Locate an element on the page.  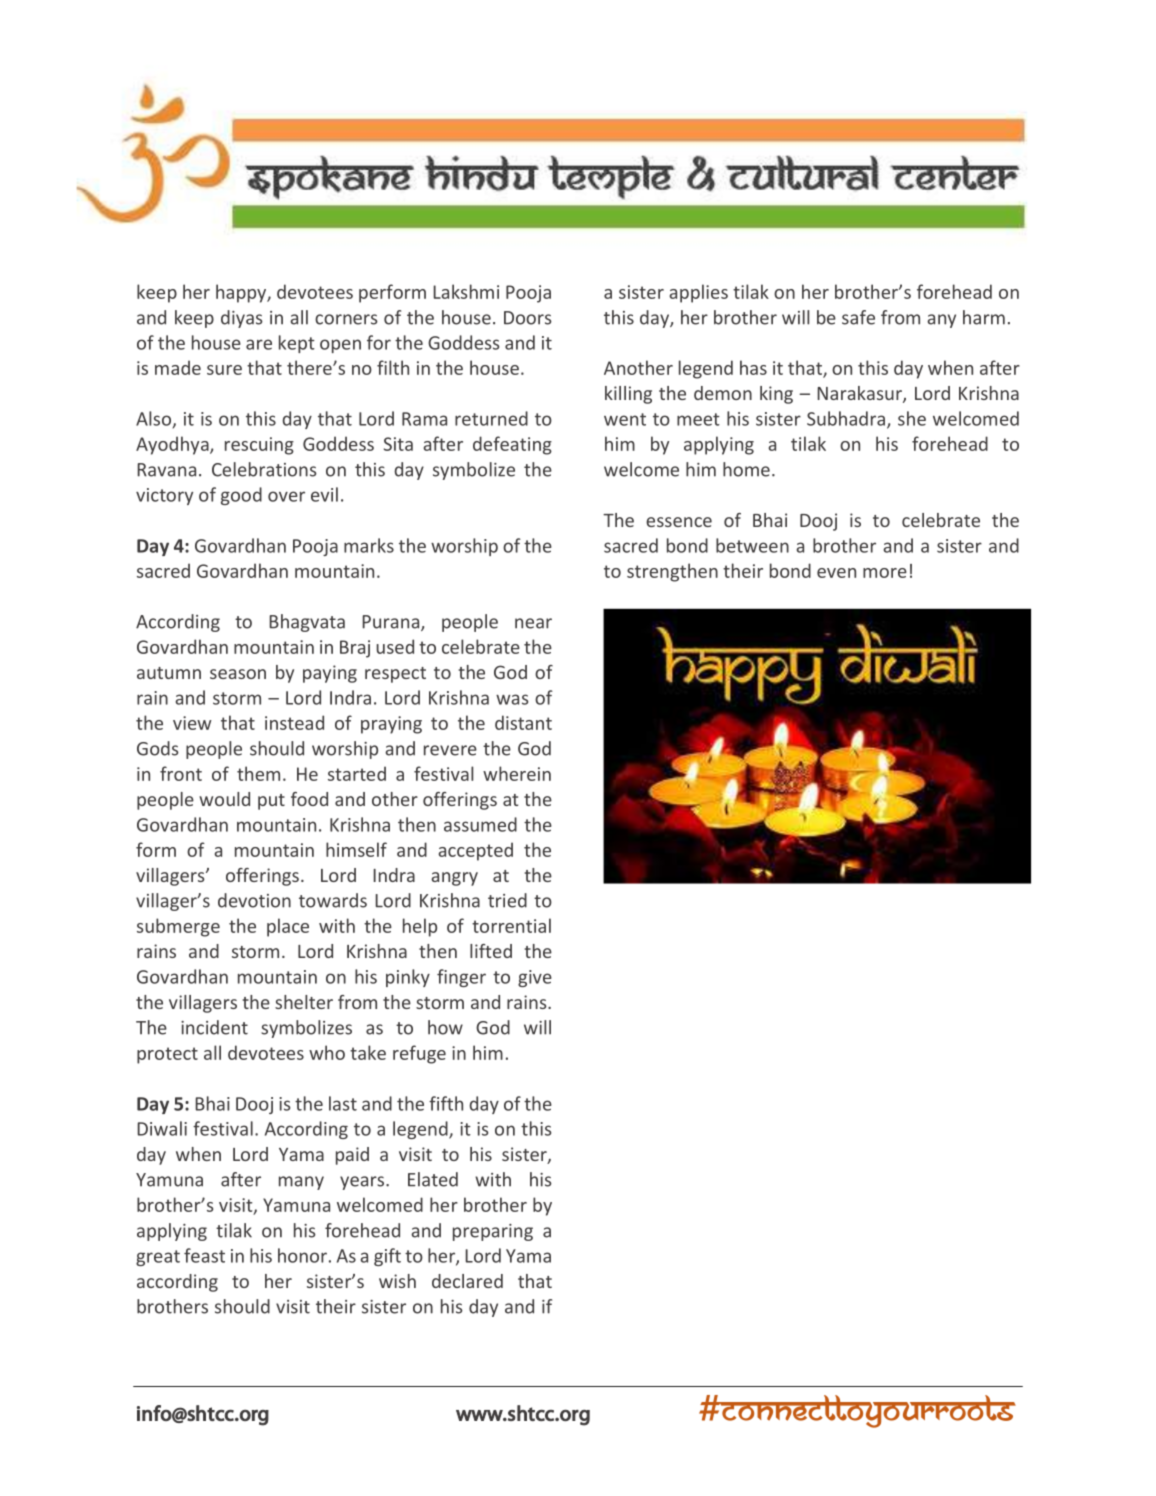
feast is located at coordinates (204, 1255).
